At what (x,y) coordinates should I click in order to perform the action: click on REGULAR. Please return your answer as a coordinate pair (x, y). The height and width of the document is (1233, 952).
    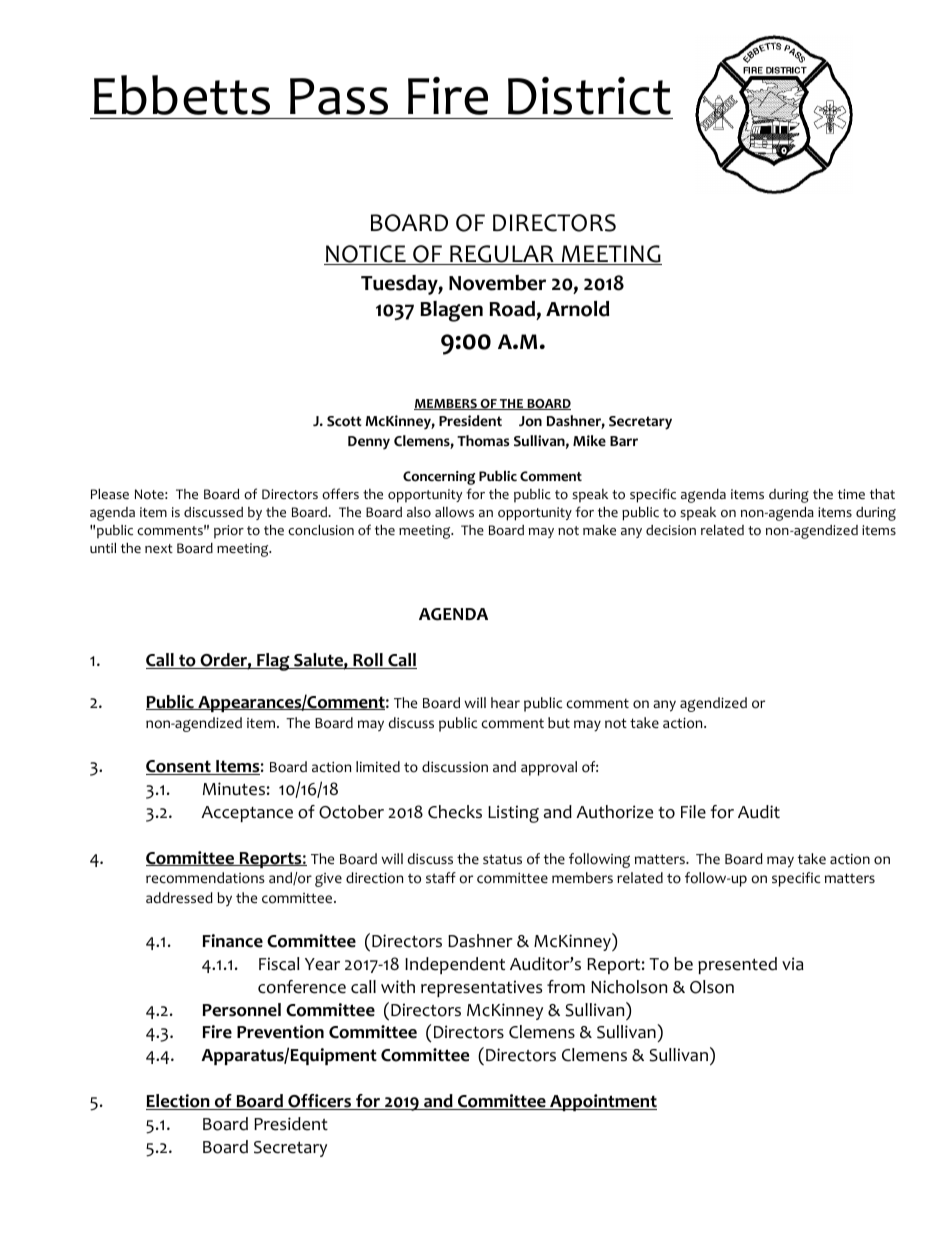
    Looking at the image, I should click on (502, 255).
